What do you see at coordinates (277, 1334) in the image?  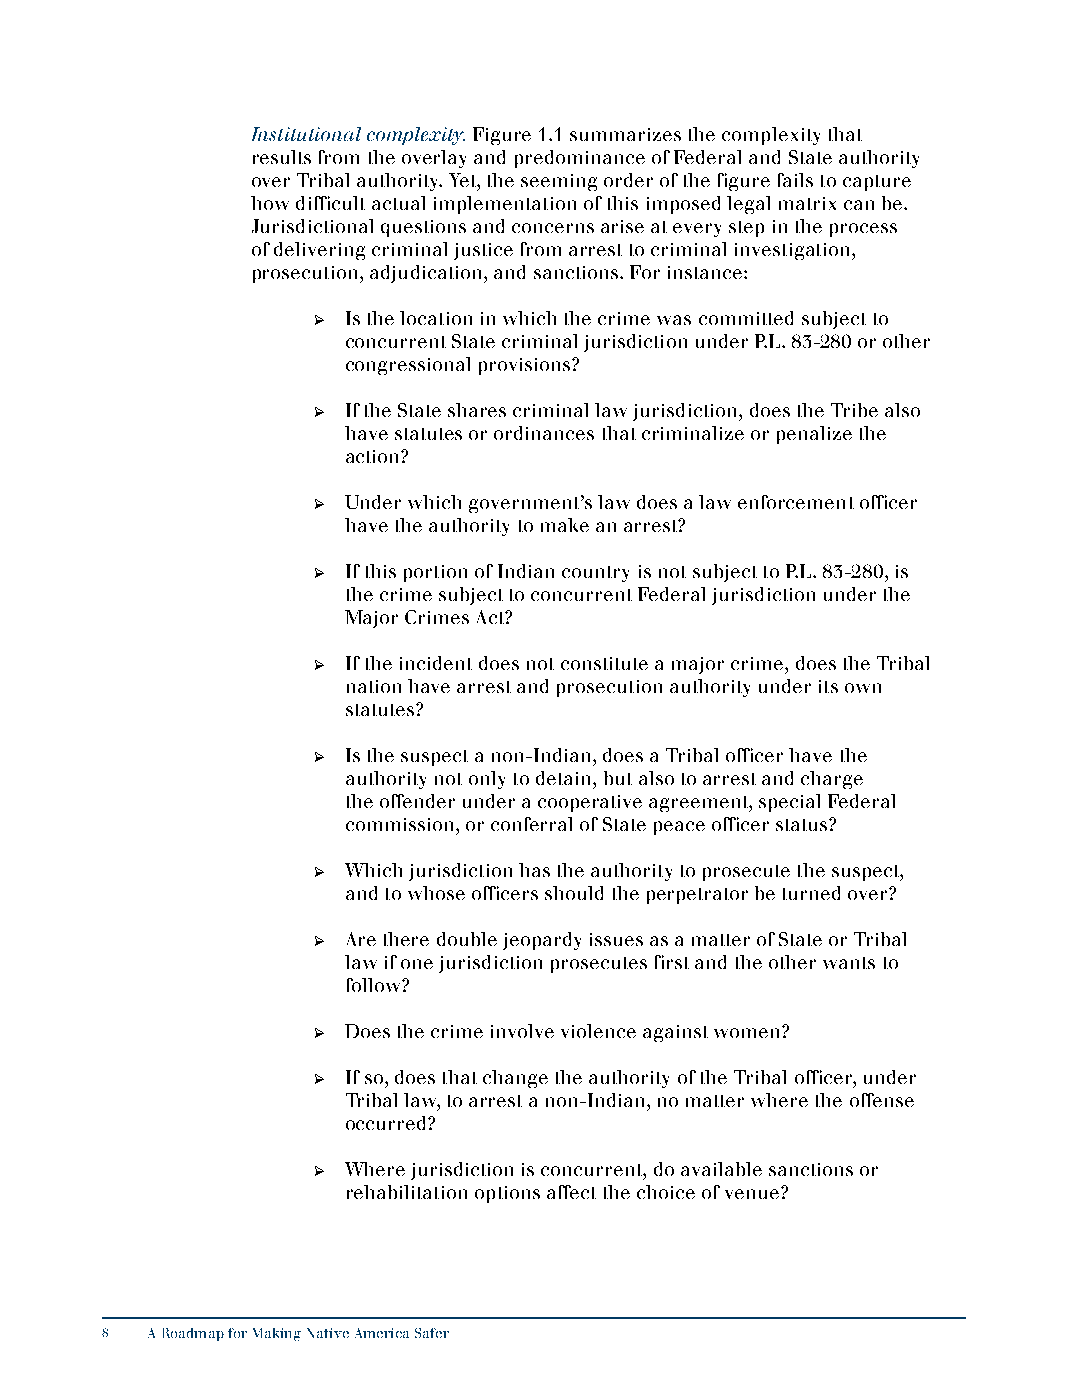 I see `Making` at bounding box center [277, 1334].
